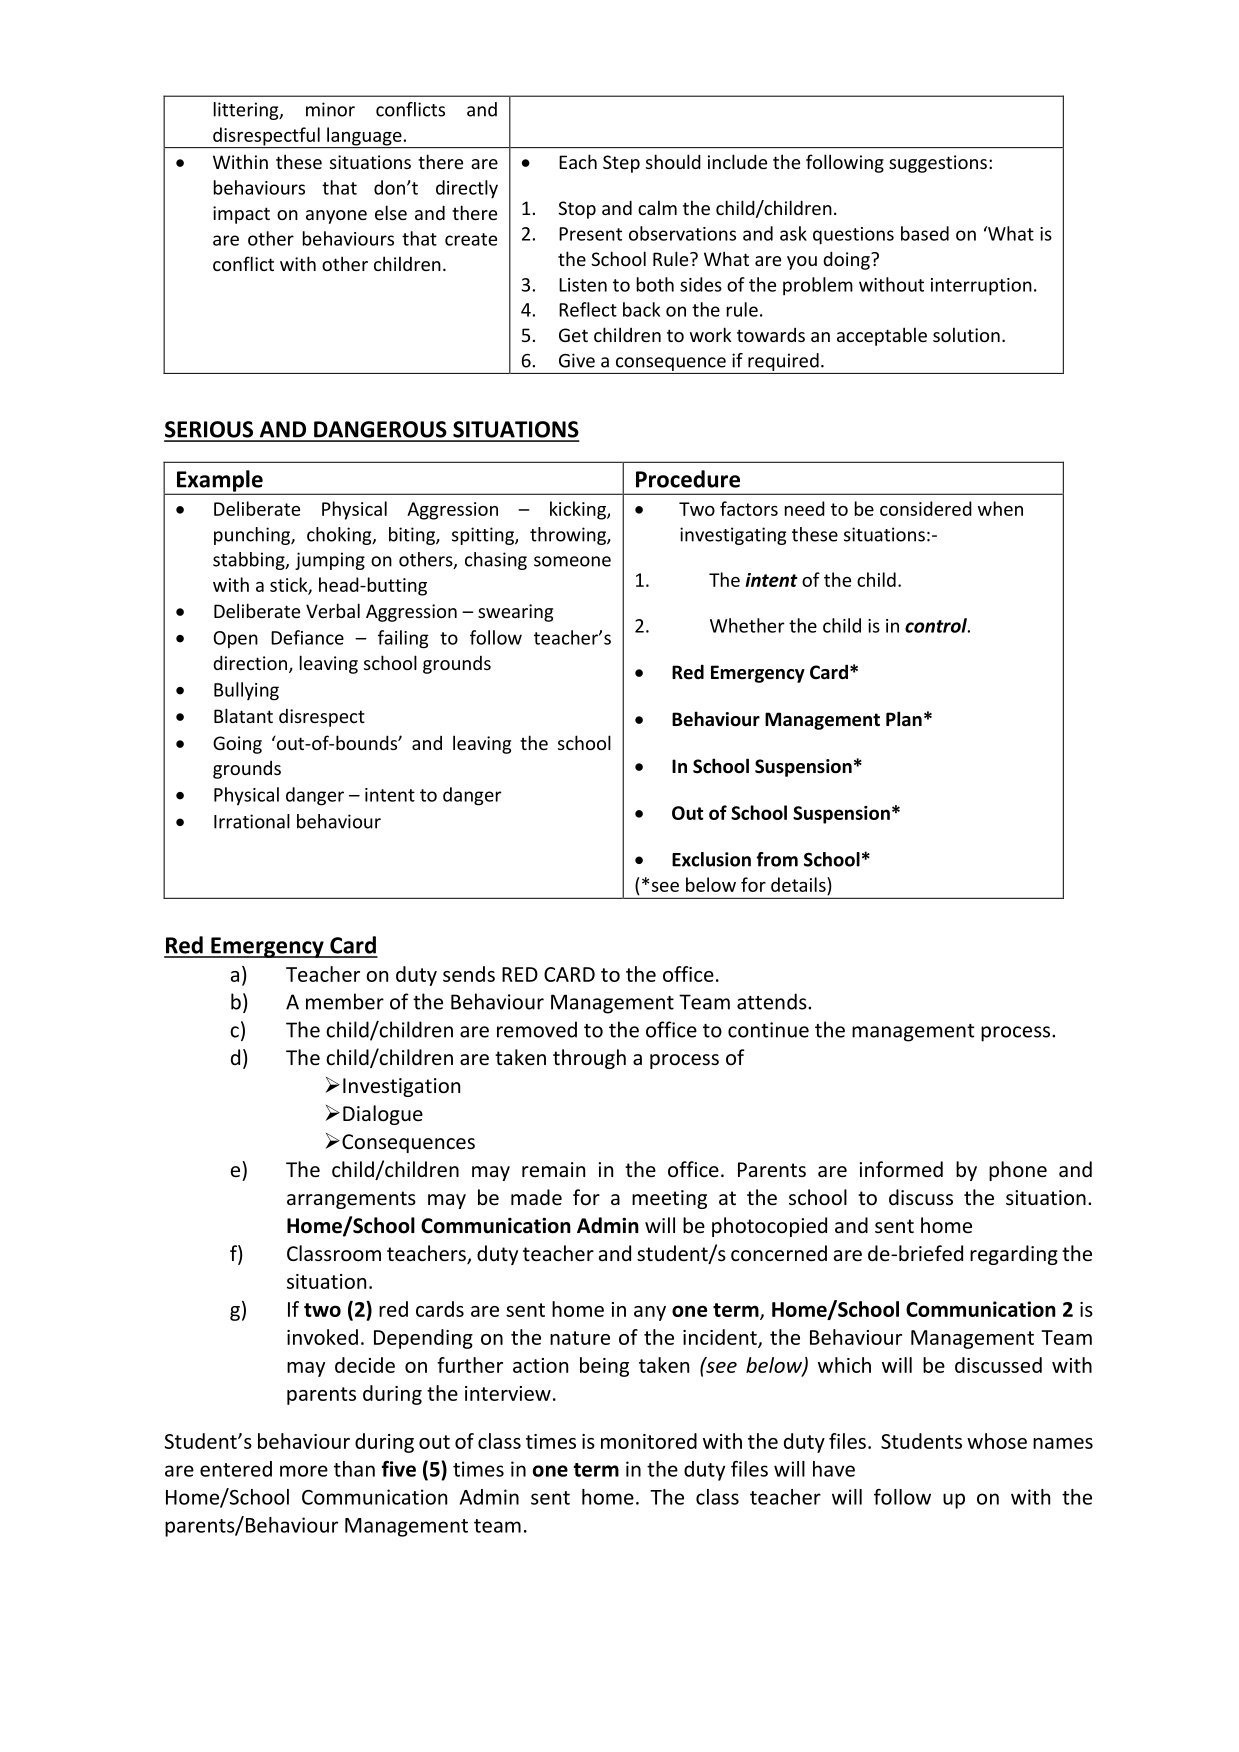 This screenshot has height=1752, width=1239. What do you see at coordinates (364, 137) in the screenshot?
I see `language` at bounding box center [364, 137].
